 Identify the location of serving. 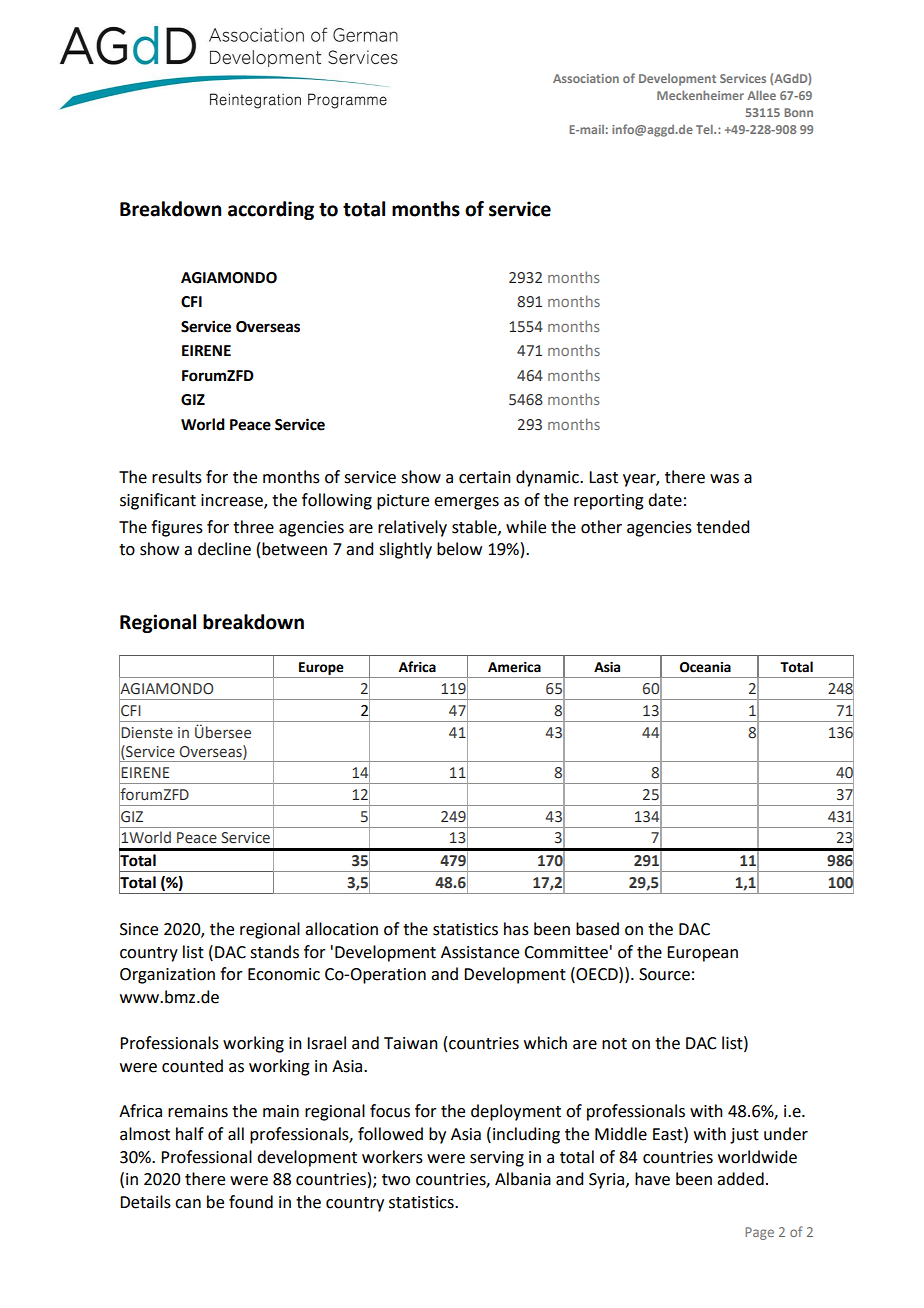
(497, 1159).
